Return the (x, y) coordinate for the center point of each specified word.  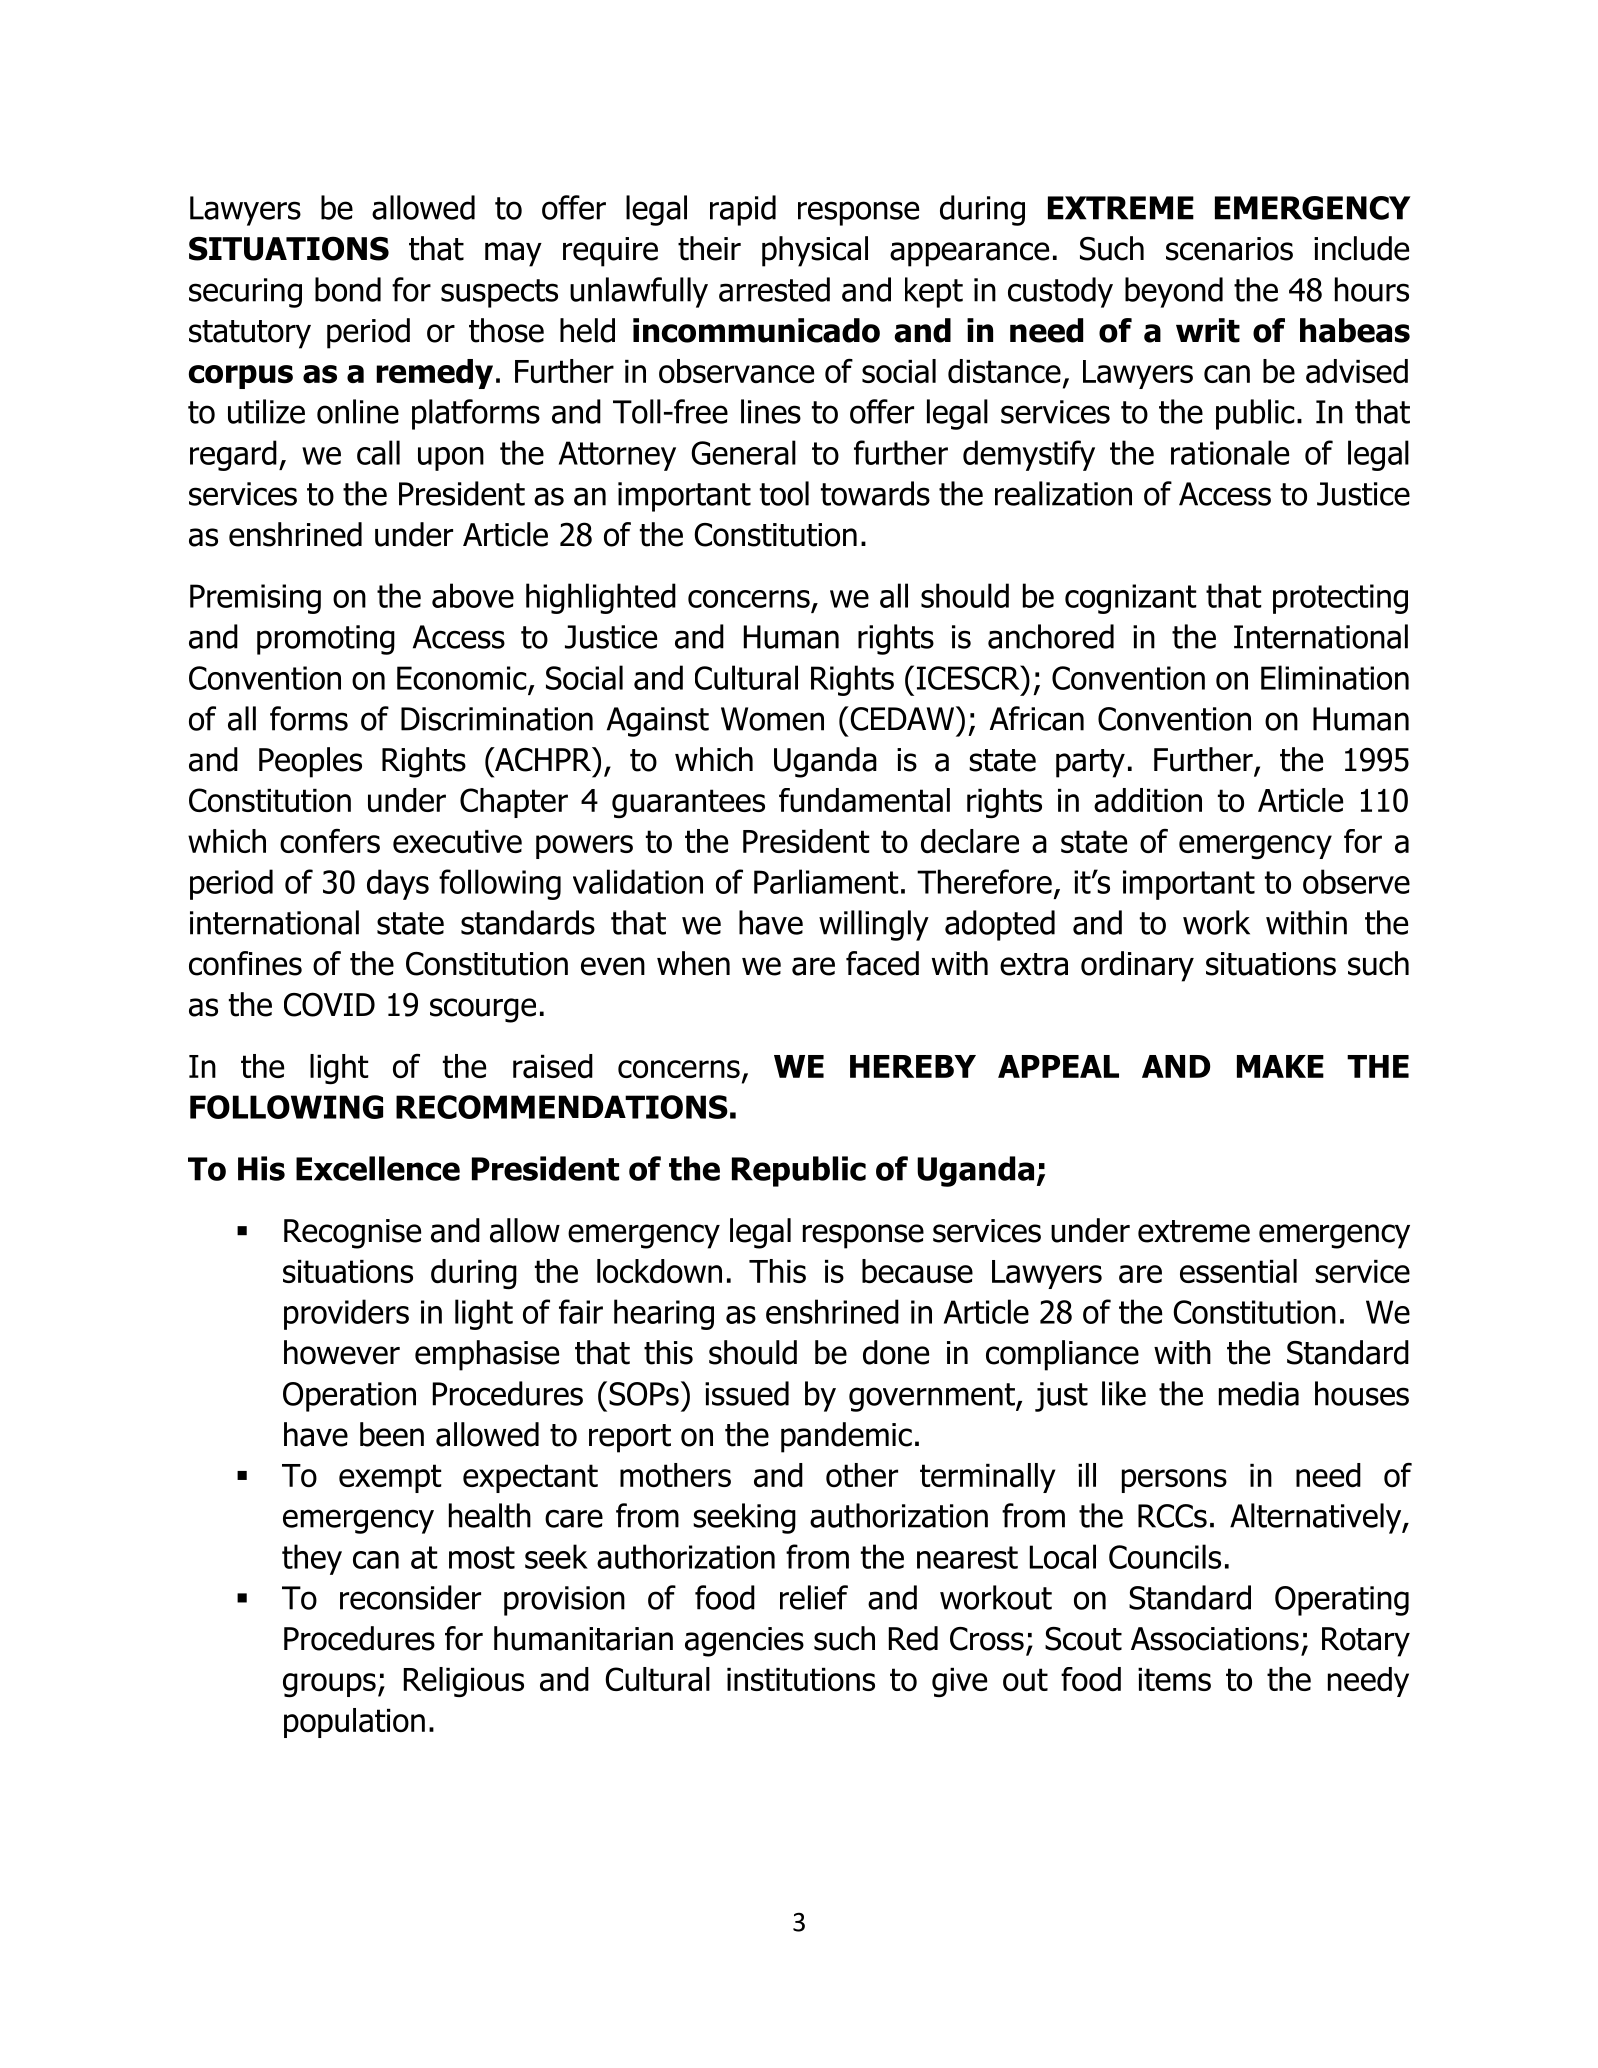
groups (329, 1685)
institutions (801, 1680)
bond (348, 289)
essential (1238, 1271)
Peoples (310, 762)
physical (815, 251)
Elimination (1335, 677)
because (917, 1271)
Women (772, 719)
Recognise (352, 1234)
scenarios (1229, 249)
